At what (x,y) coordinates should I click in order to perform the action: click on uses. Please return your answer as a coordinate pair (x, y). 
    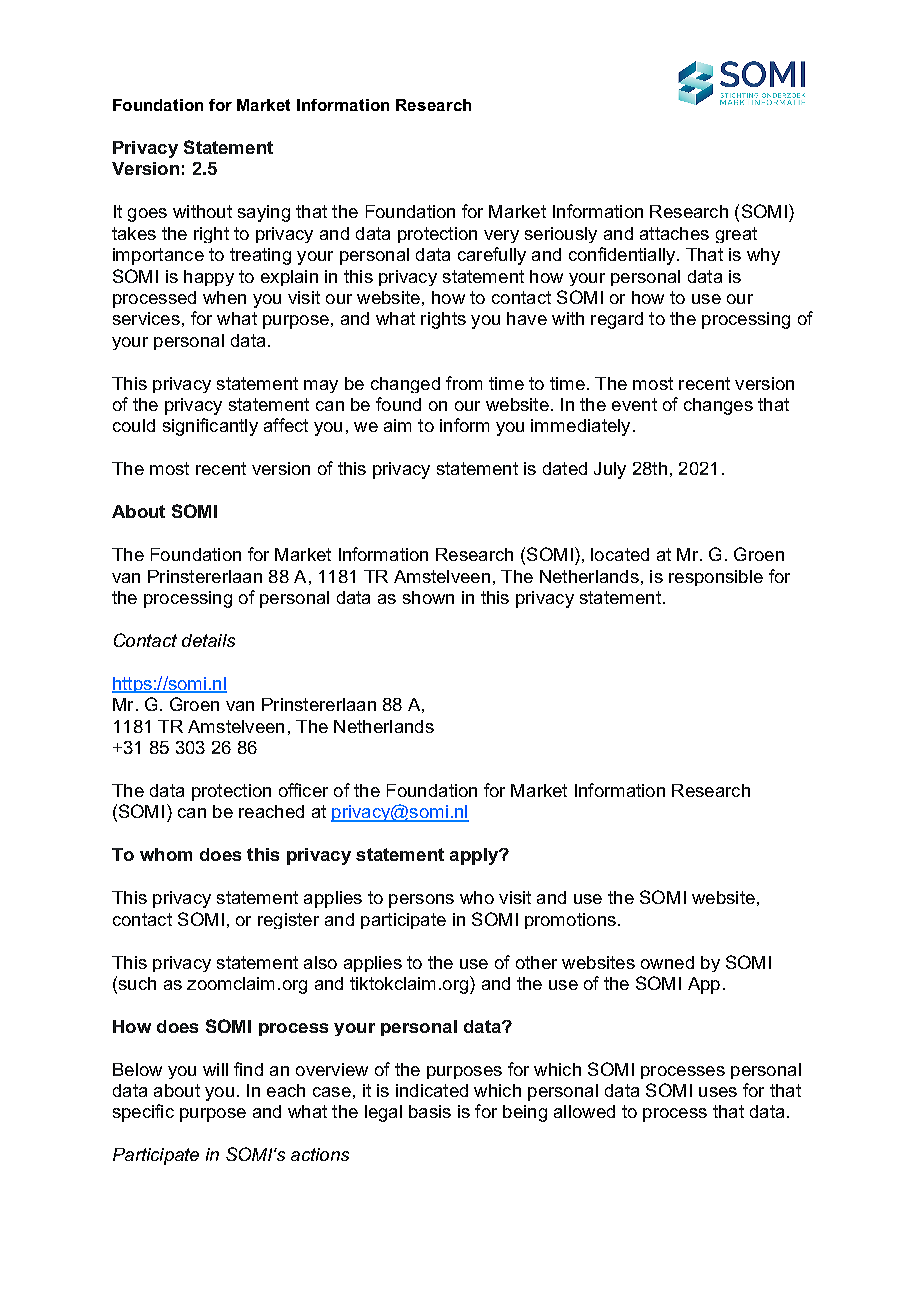
    Looking at the image, I should click on (718, 1092).
